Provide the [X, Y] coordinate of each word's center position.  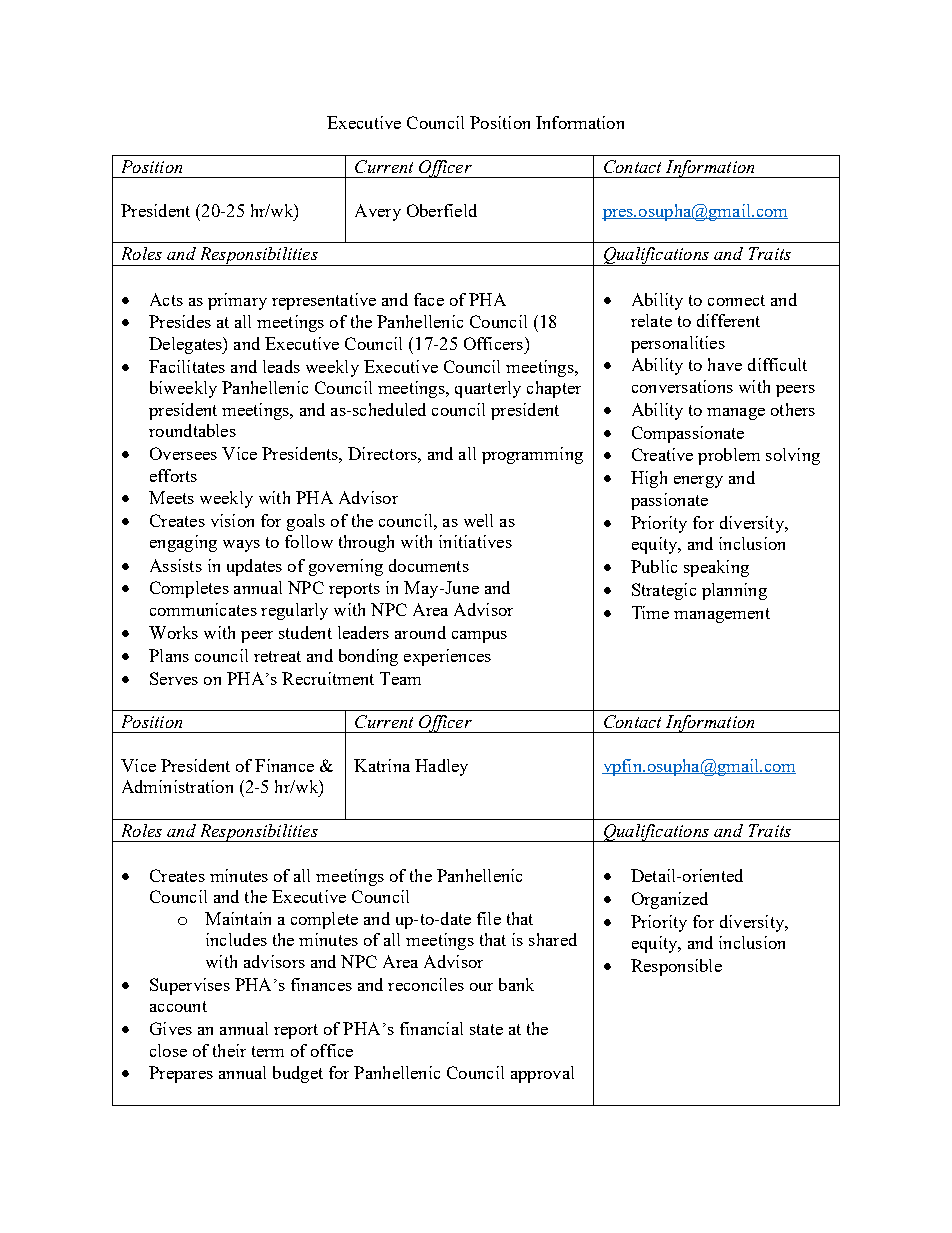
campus [479, 637]
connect [736, 300]
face [429, 299]
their [229, 1050]
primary [237, 301]
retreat [277, 656]
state [486, 1029]
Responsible [676, 967]
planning [734, 591]
